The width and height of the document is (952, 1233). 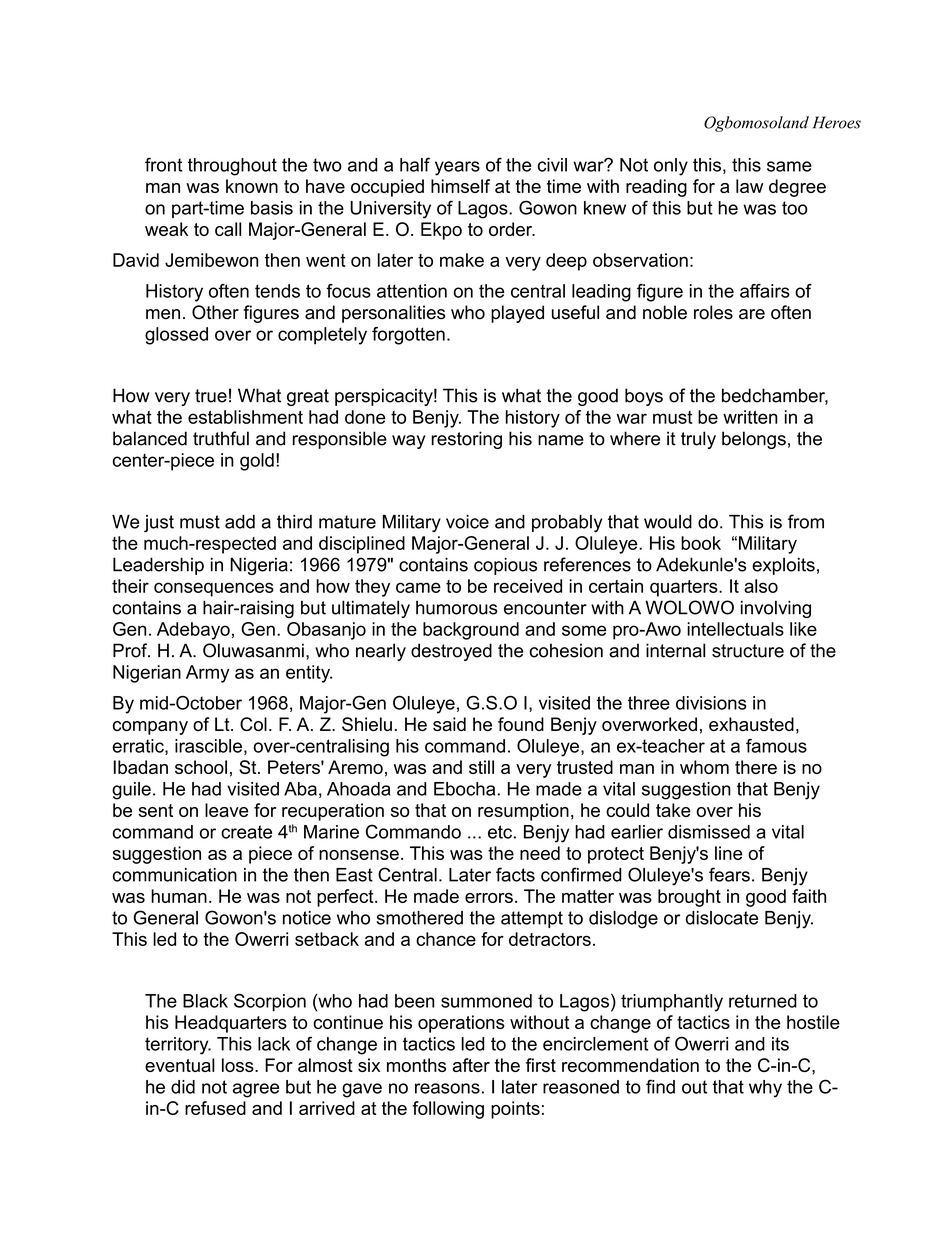 What do you see at coordinates (457, 168) in the document?
I see `years` at bounding box center [457, 168].
